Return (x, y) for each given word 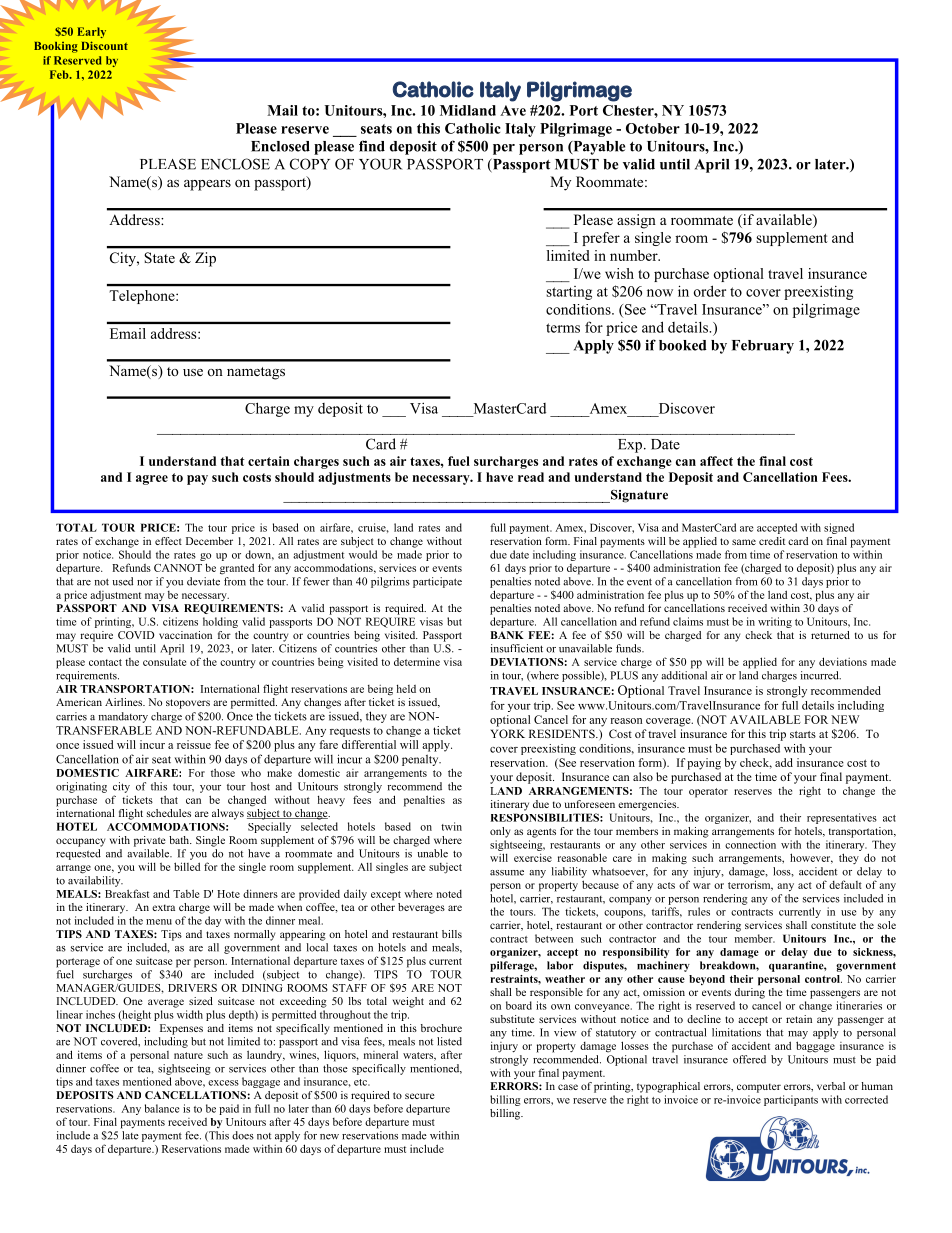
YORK (507, 733)
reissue (194, 744)
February (763, 347)
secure (420, 1096)
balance (162, 1108)
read (531, 477)
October (653, 128)
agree (152, 480)
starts (803, 734)
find (372, 146)
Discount (104, 45)
